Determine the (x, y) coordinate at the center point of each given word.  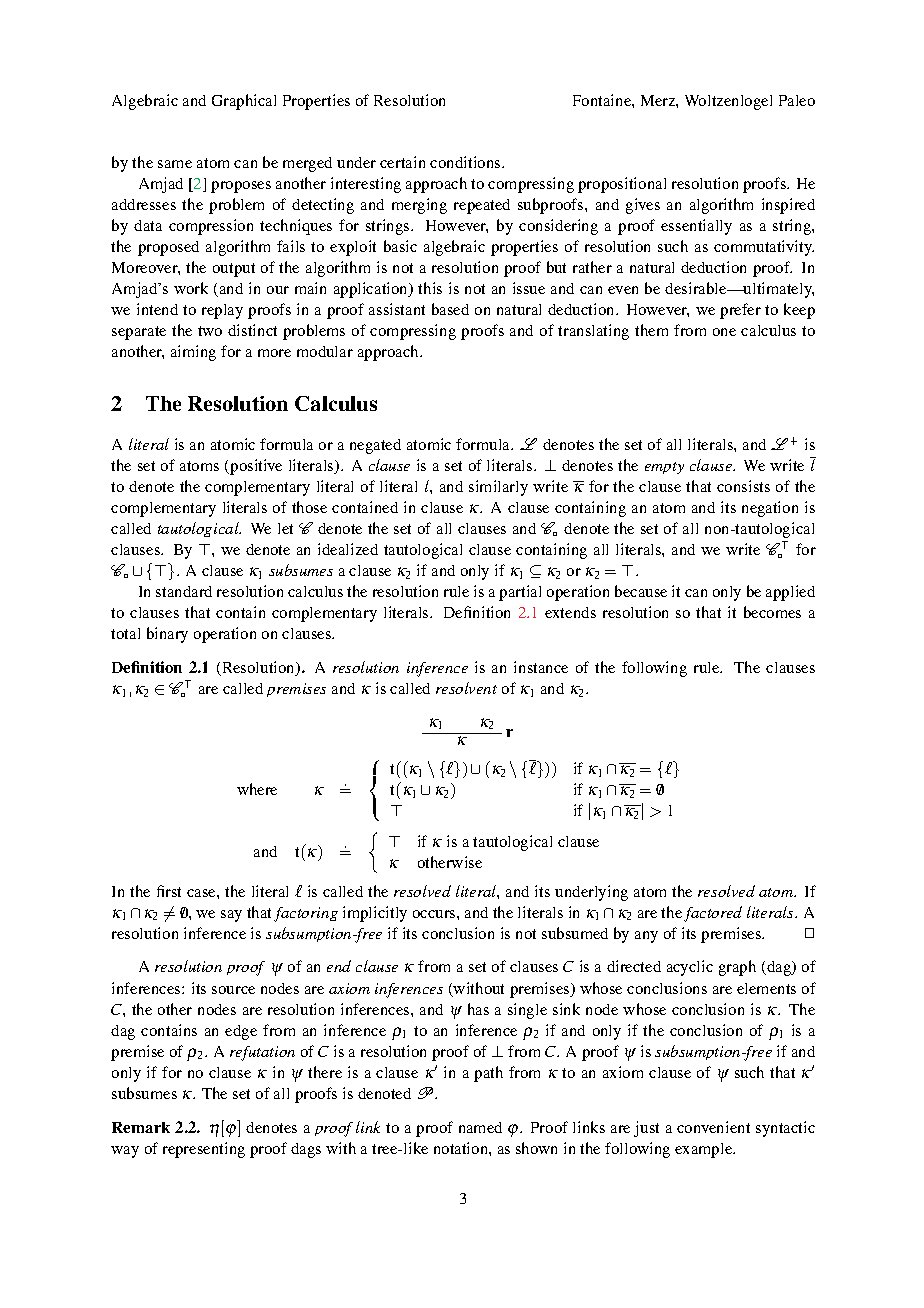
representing (204, 1150)
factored (713, 914)
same (175, 164)
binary (167, 635)
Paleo (797, 100)
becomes (772, 612)
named (480, 1127)
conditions (466, 162)
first (169, 891)
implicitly (375, 914)
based (450, 309)
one (724, 332)
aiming (193, 353)
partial (520, 593)
